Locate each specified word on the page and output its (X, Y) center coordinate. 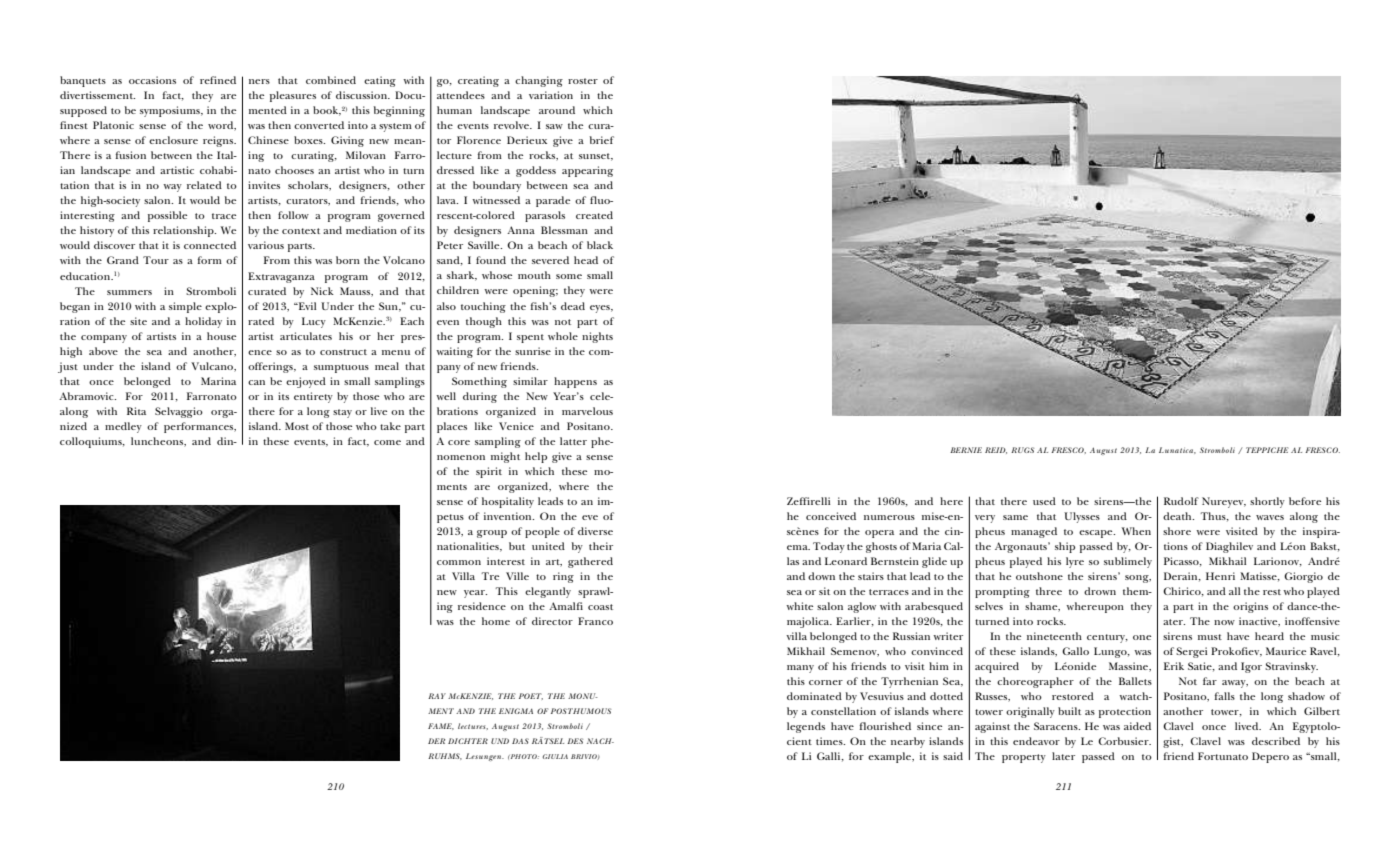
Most (297, 426)
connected (210, 245)
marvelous (587, 411)
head (586, 260)
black (600, 245)
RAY (437, 696)
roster (583, 81)
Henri (1220, 576)
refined (218, 80)
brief (602, 140)
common (459, 562)
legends (806, 727)
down (821, 576)
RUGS (1022, 450)
